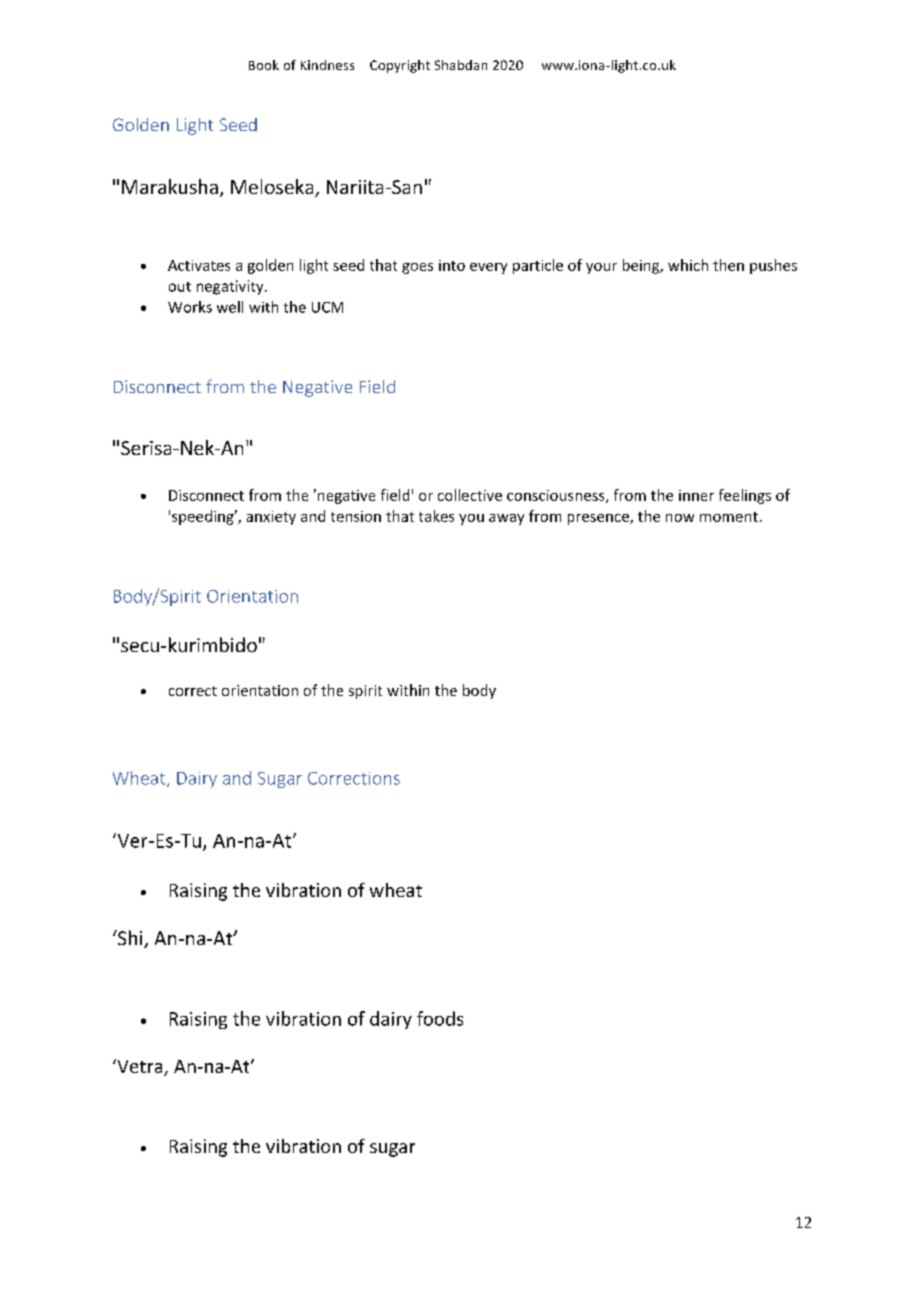  Describe the element at coordinates (728, 265) in the document. I see `then` at that location.
